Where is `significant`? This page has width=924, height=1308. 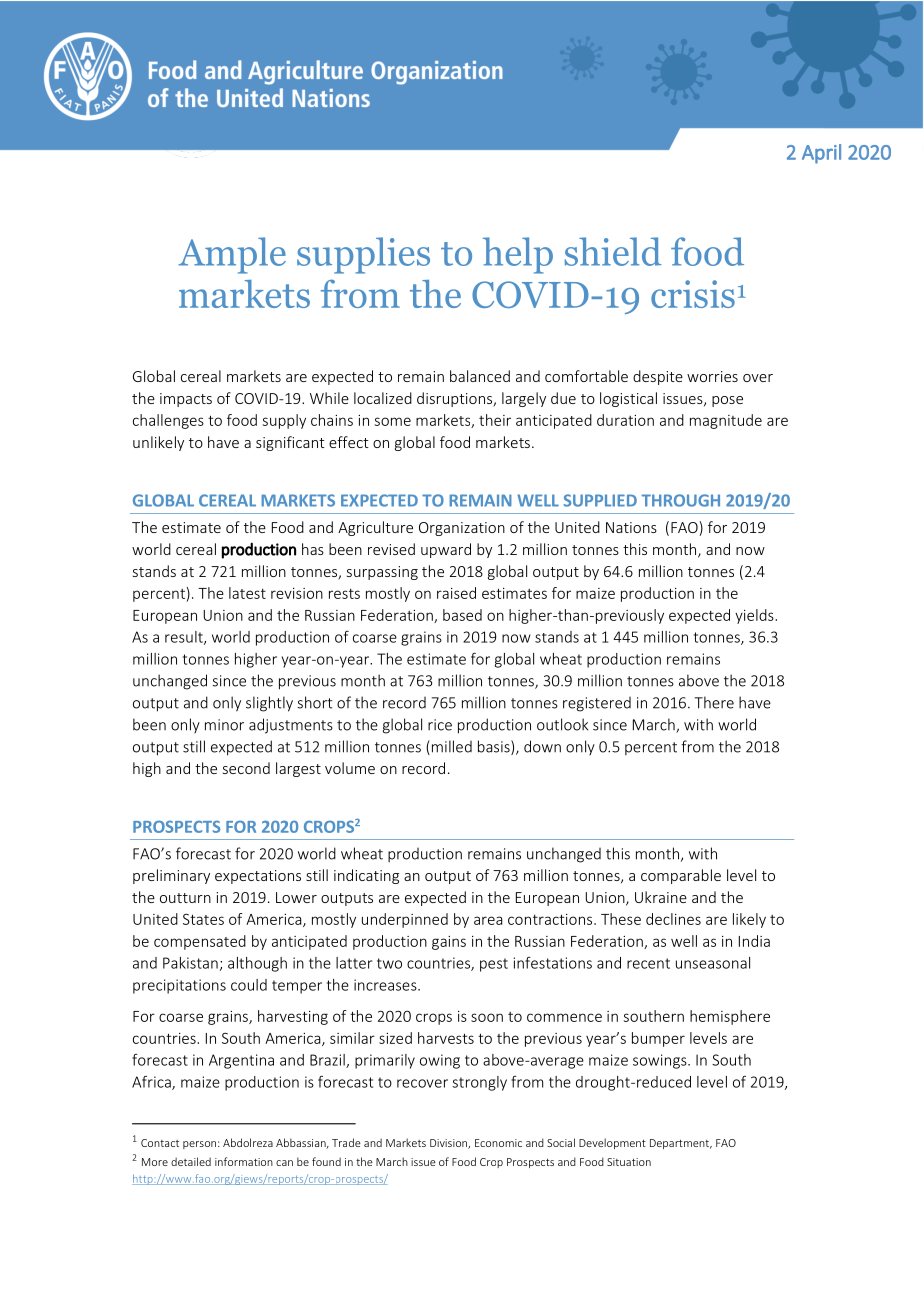
significant is located at coordinates (290, 443).
